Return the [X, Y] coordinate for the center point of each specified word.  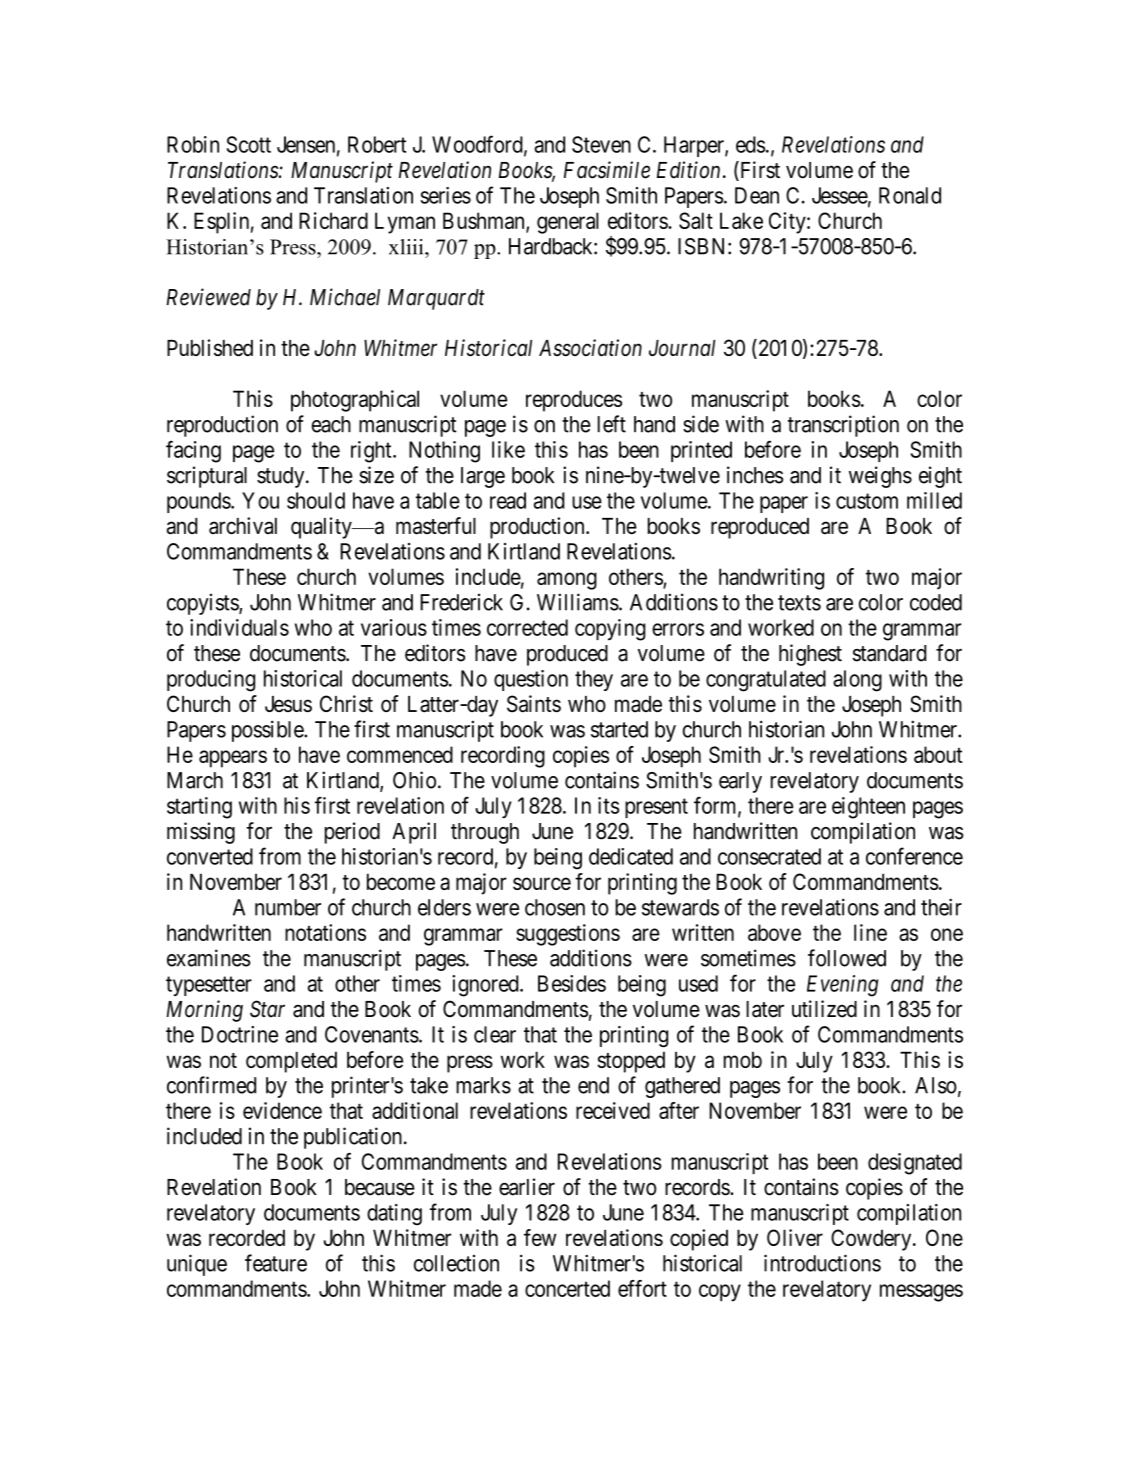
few [540, 1237]
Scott [249, 144]
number [288, 907]
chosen [555, 907]
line [870, 932]
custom [867, 501]
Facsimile [607, 170]
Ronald [910, 195]
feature [276, 1263]
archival [243, 525]
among [567, 581]
